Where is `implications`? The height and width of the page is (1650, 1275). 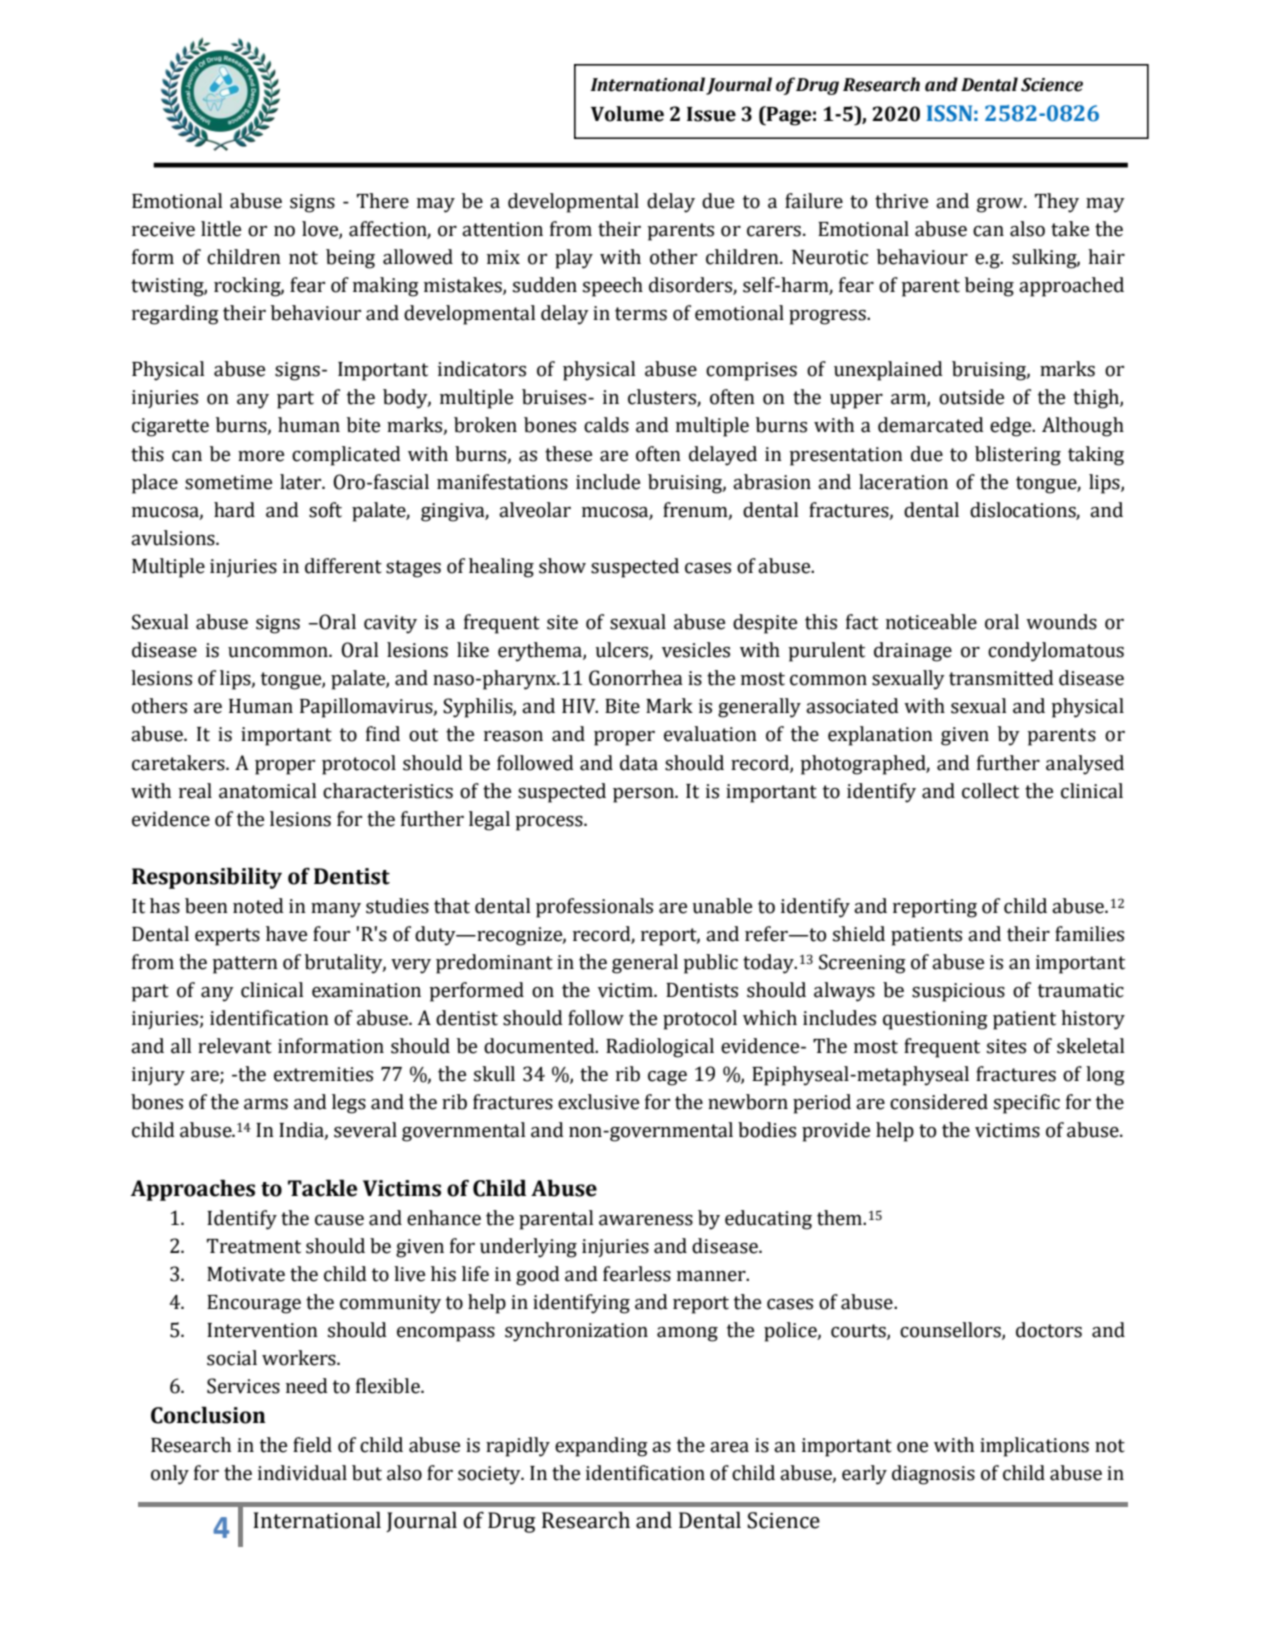 implications is located at coordinates (1034, 1447).
